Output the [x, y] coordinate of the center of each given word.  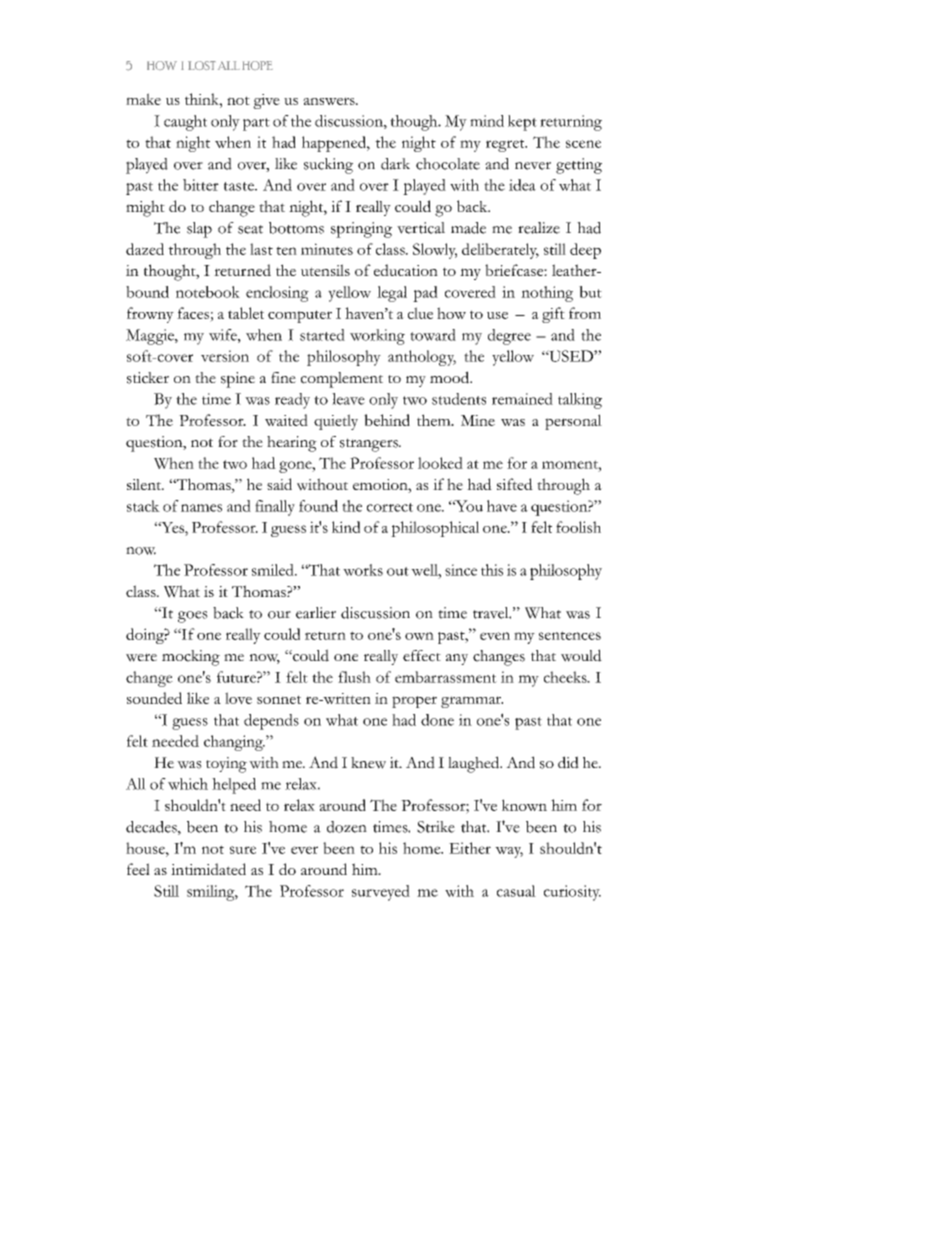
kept [522, 123]
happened [335, 144]
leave [348, 399]
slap [199, 230]
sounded [154, 698]
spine [238, 380]
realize [539, 228]
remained [522, 399]
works [363, 570]
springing [361, 230]
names [201, 508]
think [203, 99]
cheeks [566, 677]
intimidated [208, 869]
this [492, 570]
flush [354, 677]
